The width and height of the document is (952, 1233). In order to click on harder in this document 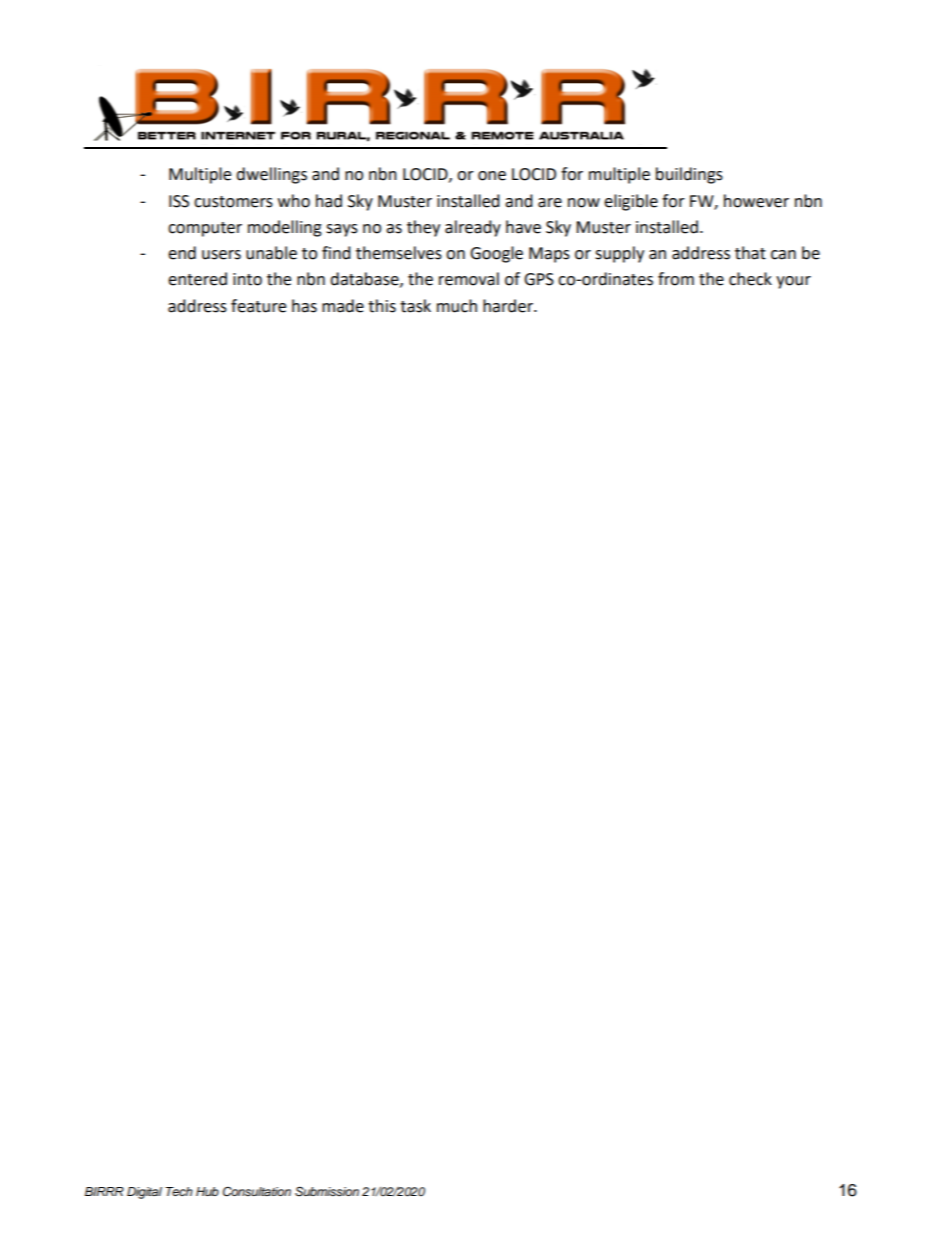, I will do `click(509, 306)`.
